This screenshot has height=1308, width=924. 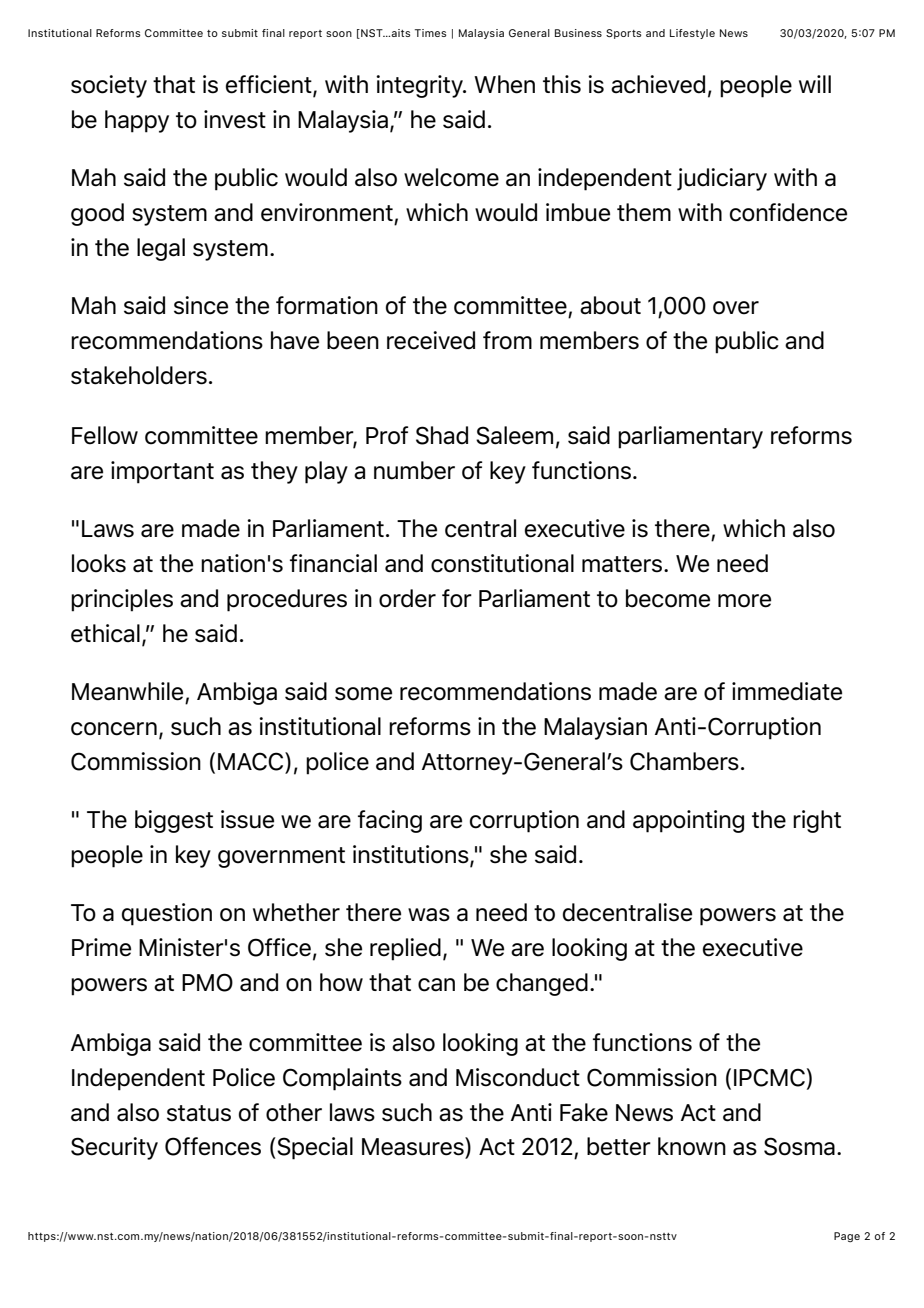 What do you see at coordinates (235, 119) in the screenshot?
I see `invest` at bounding box center [235, 119].
